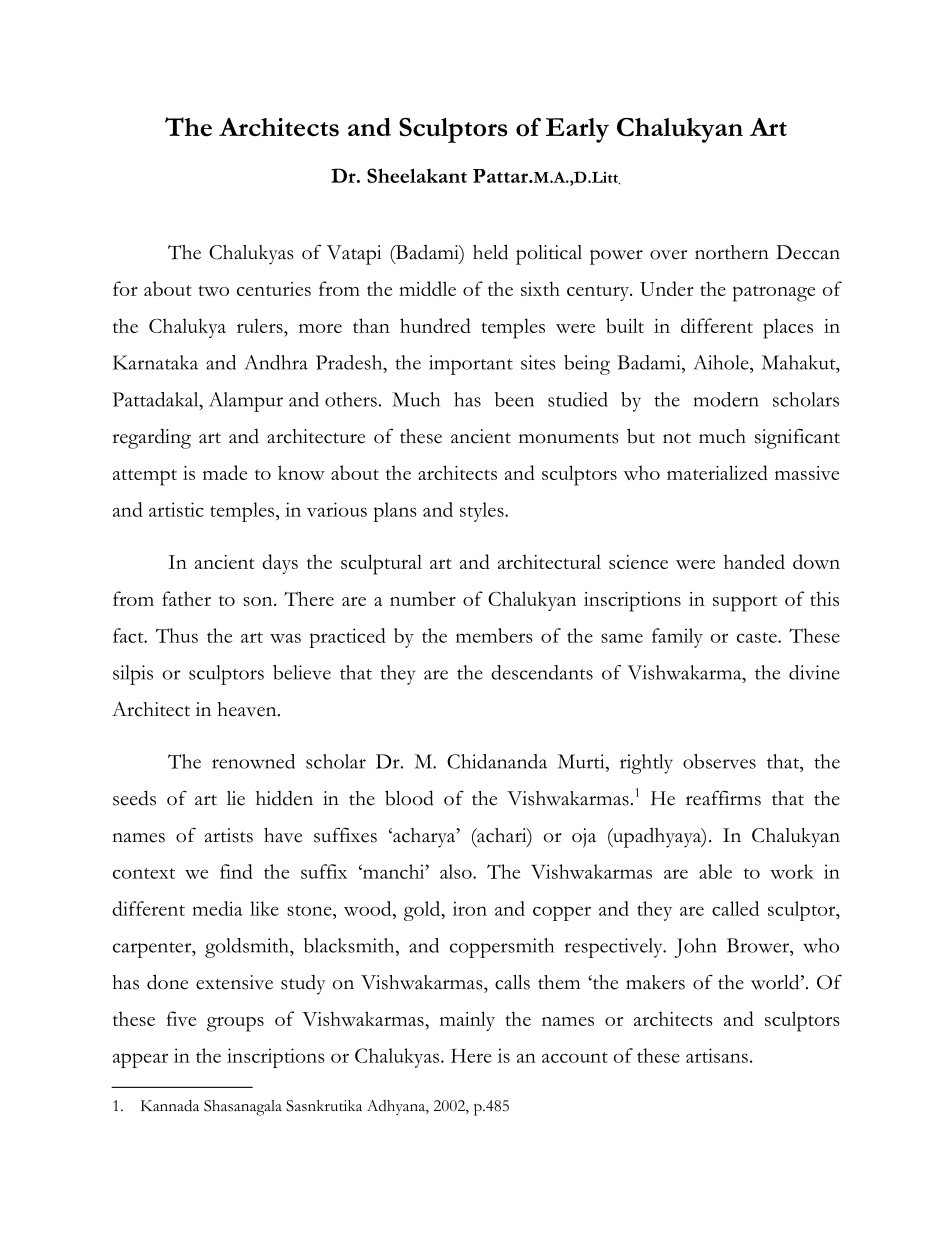 This page has height=1233, width=952. What do you see at coordinates (253, 761) in the page?
I see `renowned` at bounding box center [253, 761].
